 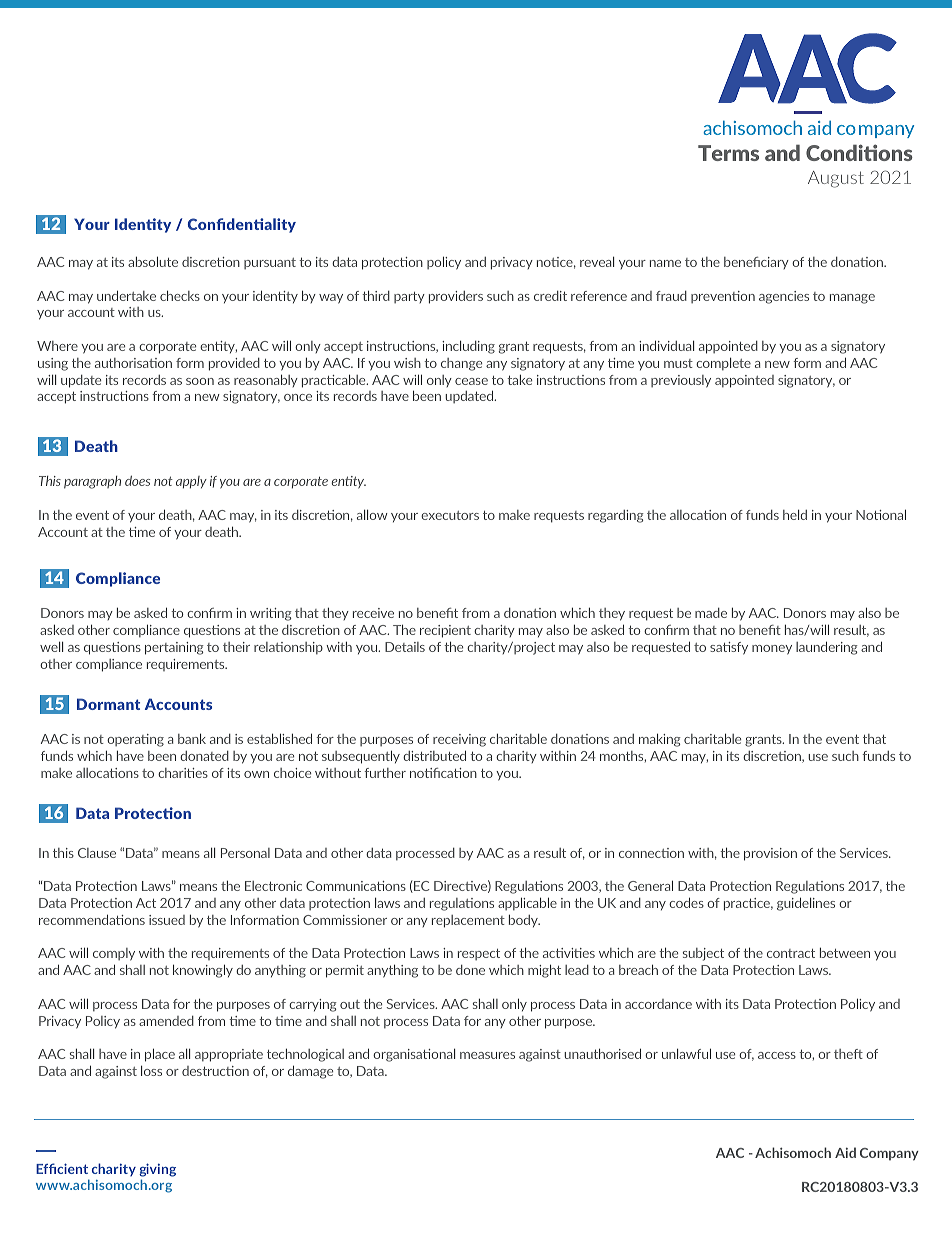 What do you see at coordinates (791, 953) in the page?
I see `contract` at bounding box center [791, 953].
